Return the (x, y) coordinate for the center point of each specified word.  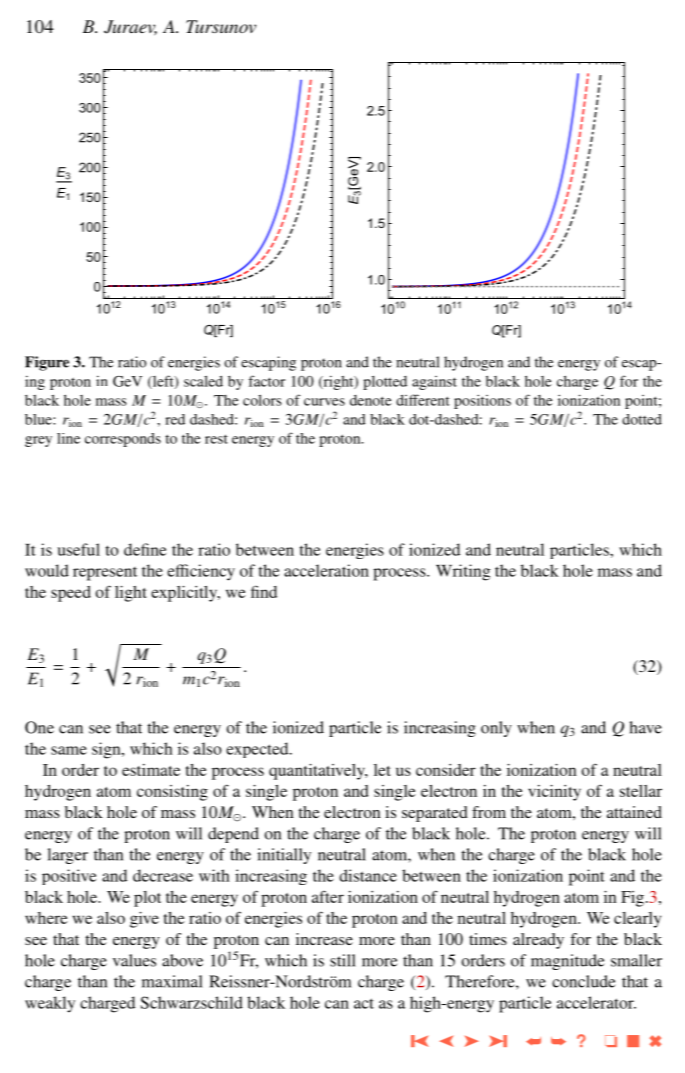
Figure (47, 363)
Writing (463, 572)
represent (105, 574)
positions (482, 401)
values (134, 960)
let (382, 770)
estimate (151, 770)
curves (324, 402)
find (264, 591)
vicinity (554, 793)
